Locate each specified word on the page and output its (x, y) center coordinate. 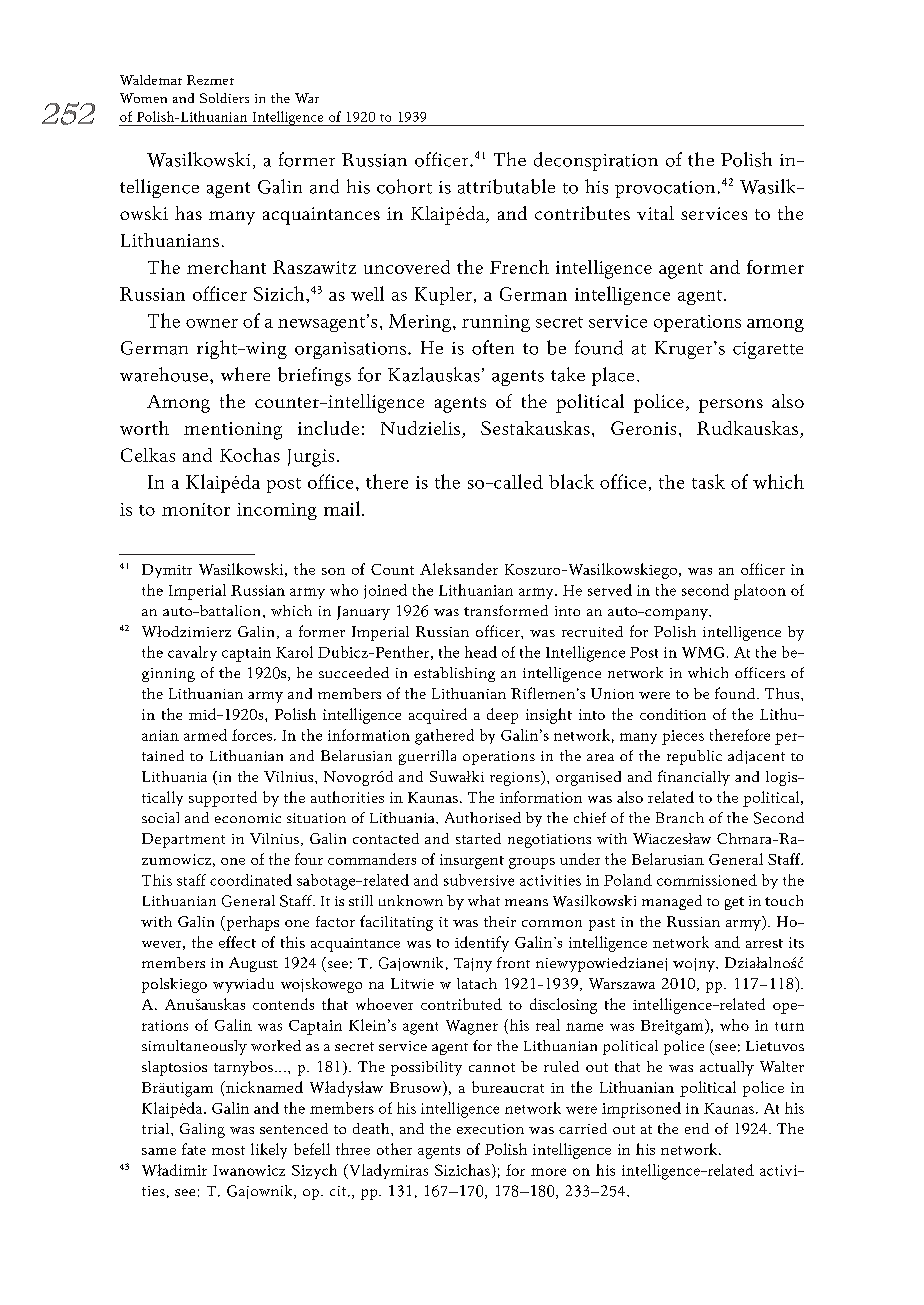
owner (212, 323)
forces (252, 735)
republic (694, 757)
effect (237, 942)
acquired (438, 716)
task (708, 481)
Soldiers (224, 98)
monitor (196, 509)
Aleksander (459, 569)
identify (482, 944)
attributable (506, 186)
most (228, 1150)
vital (655, 213)
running (496, 323)
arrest (764, 943)
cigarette (768, 350)
